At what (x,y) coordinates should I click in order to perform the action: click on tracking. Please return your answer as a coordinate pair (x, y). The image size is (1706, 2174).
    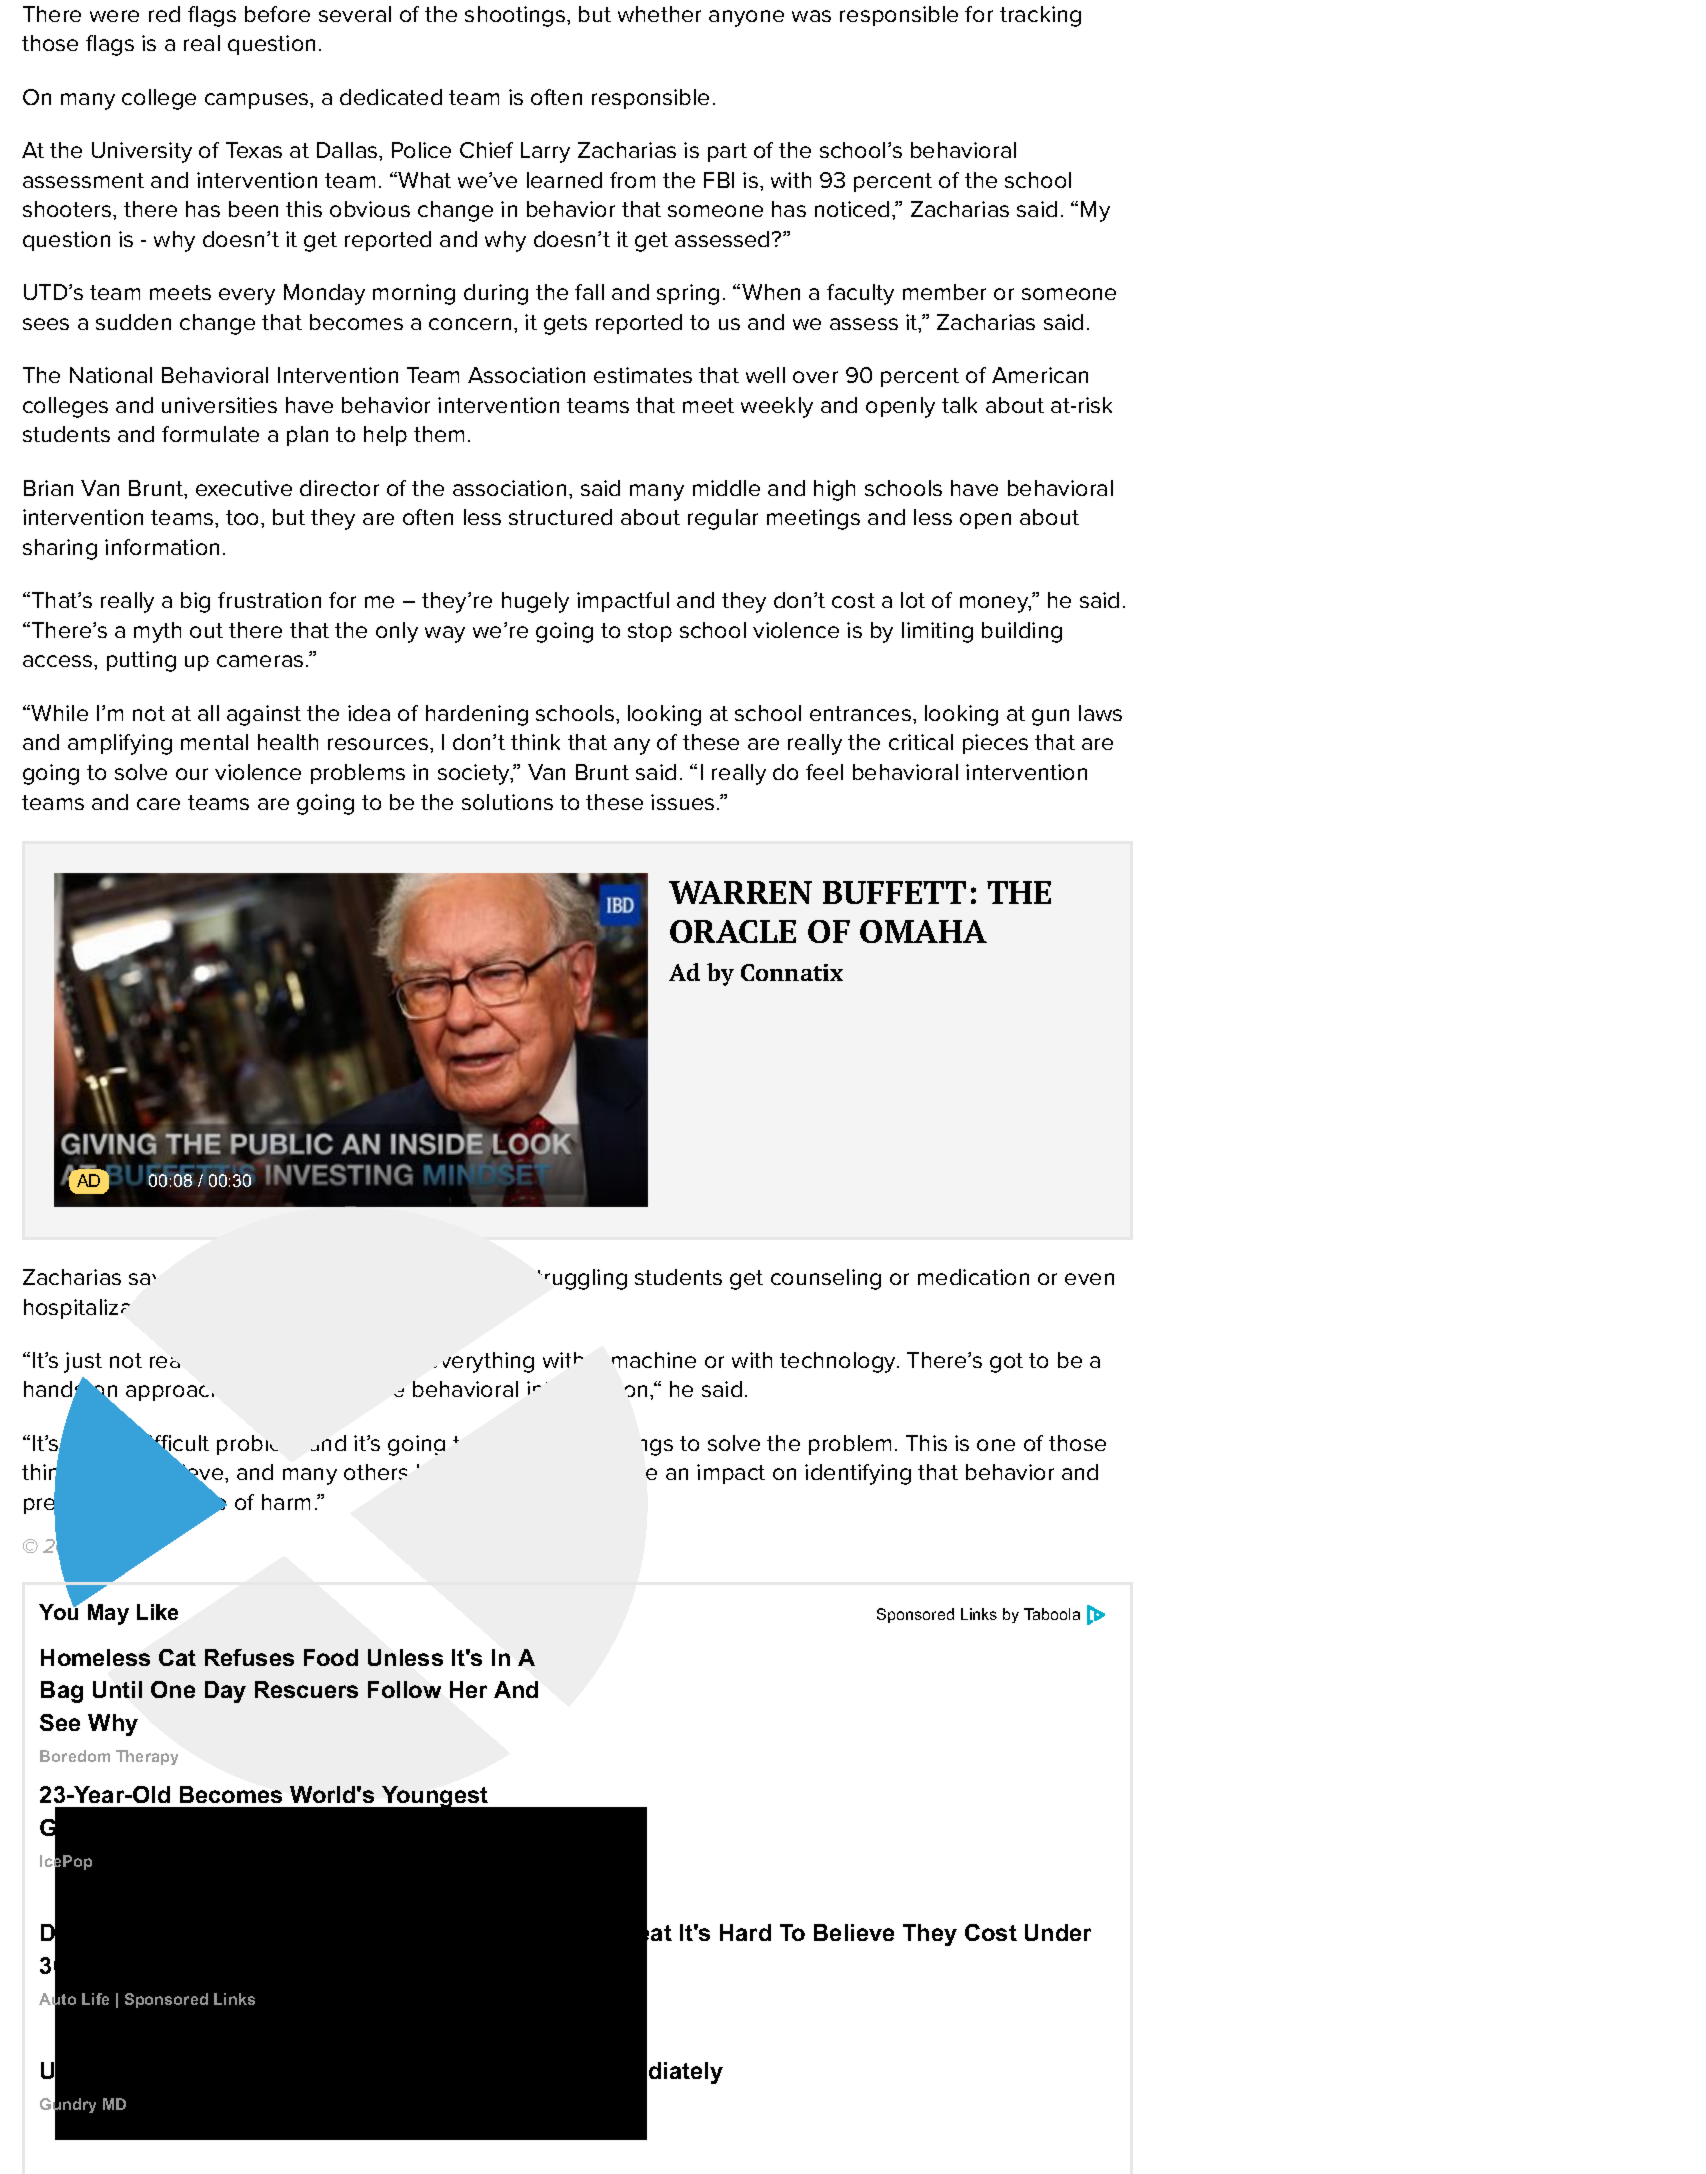
    Looking at the image, I should click on (1040, 16).
